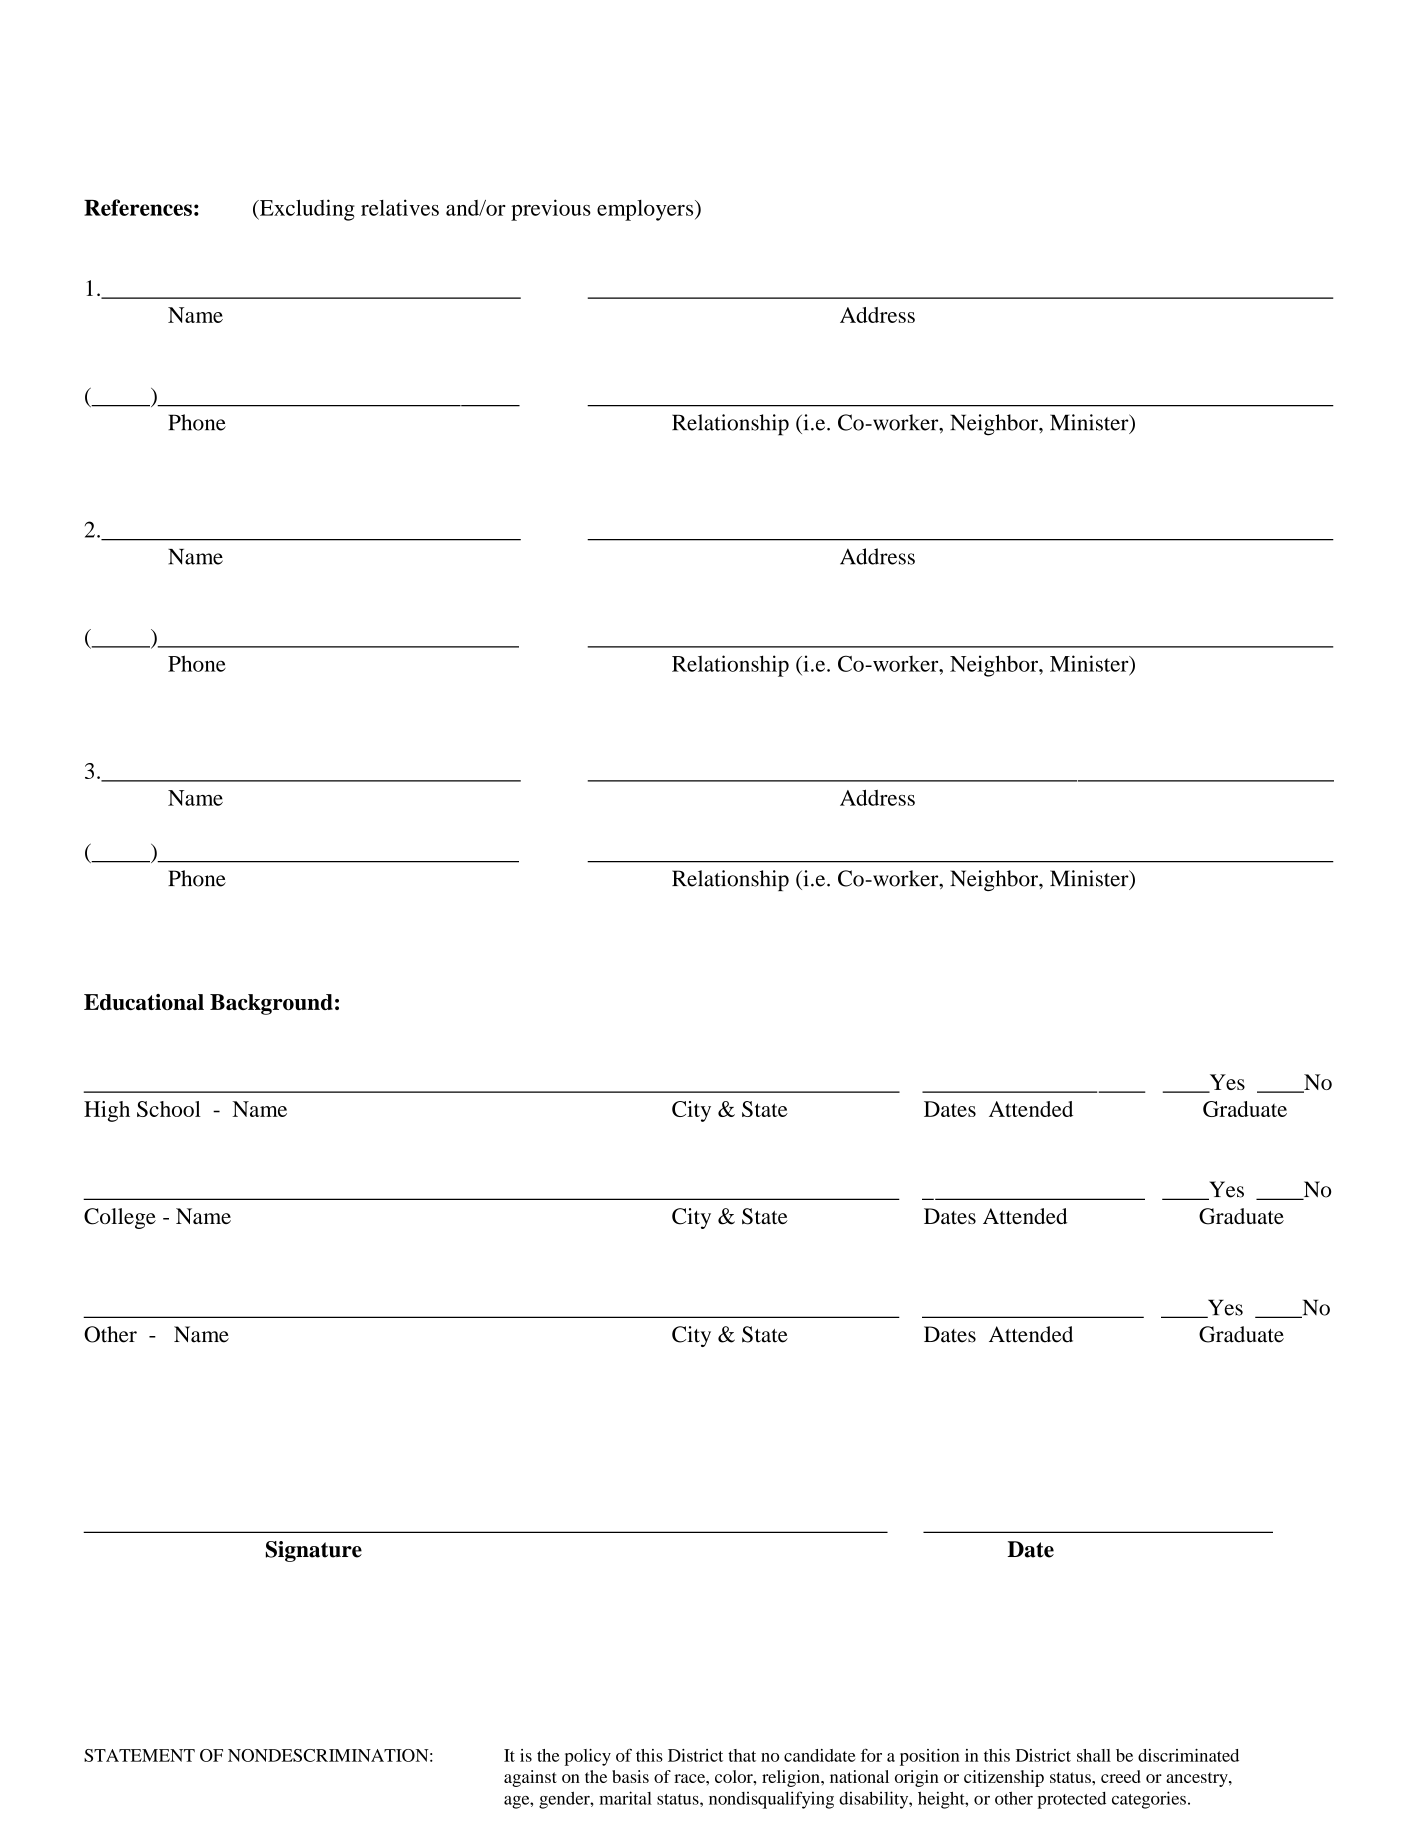 The image size is (1427, 1847). What do you see at coordinates (314, 1551) in the image?
I see `Signature` at bounding box center [314, 1551].
